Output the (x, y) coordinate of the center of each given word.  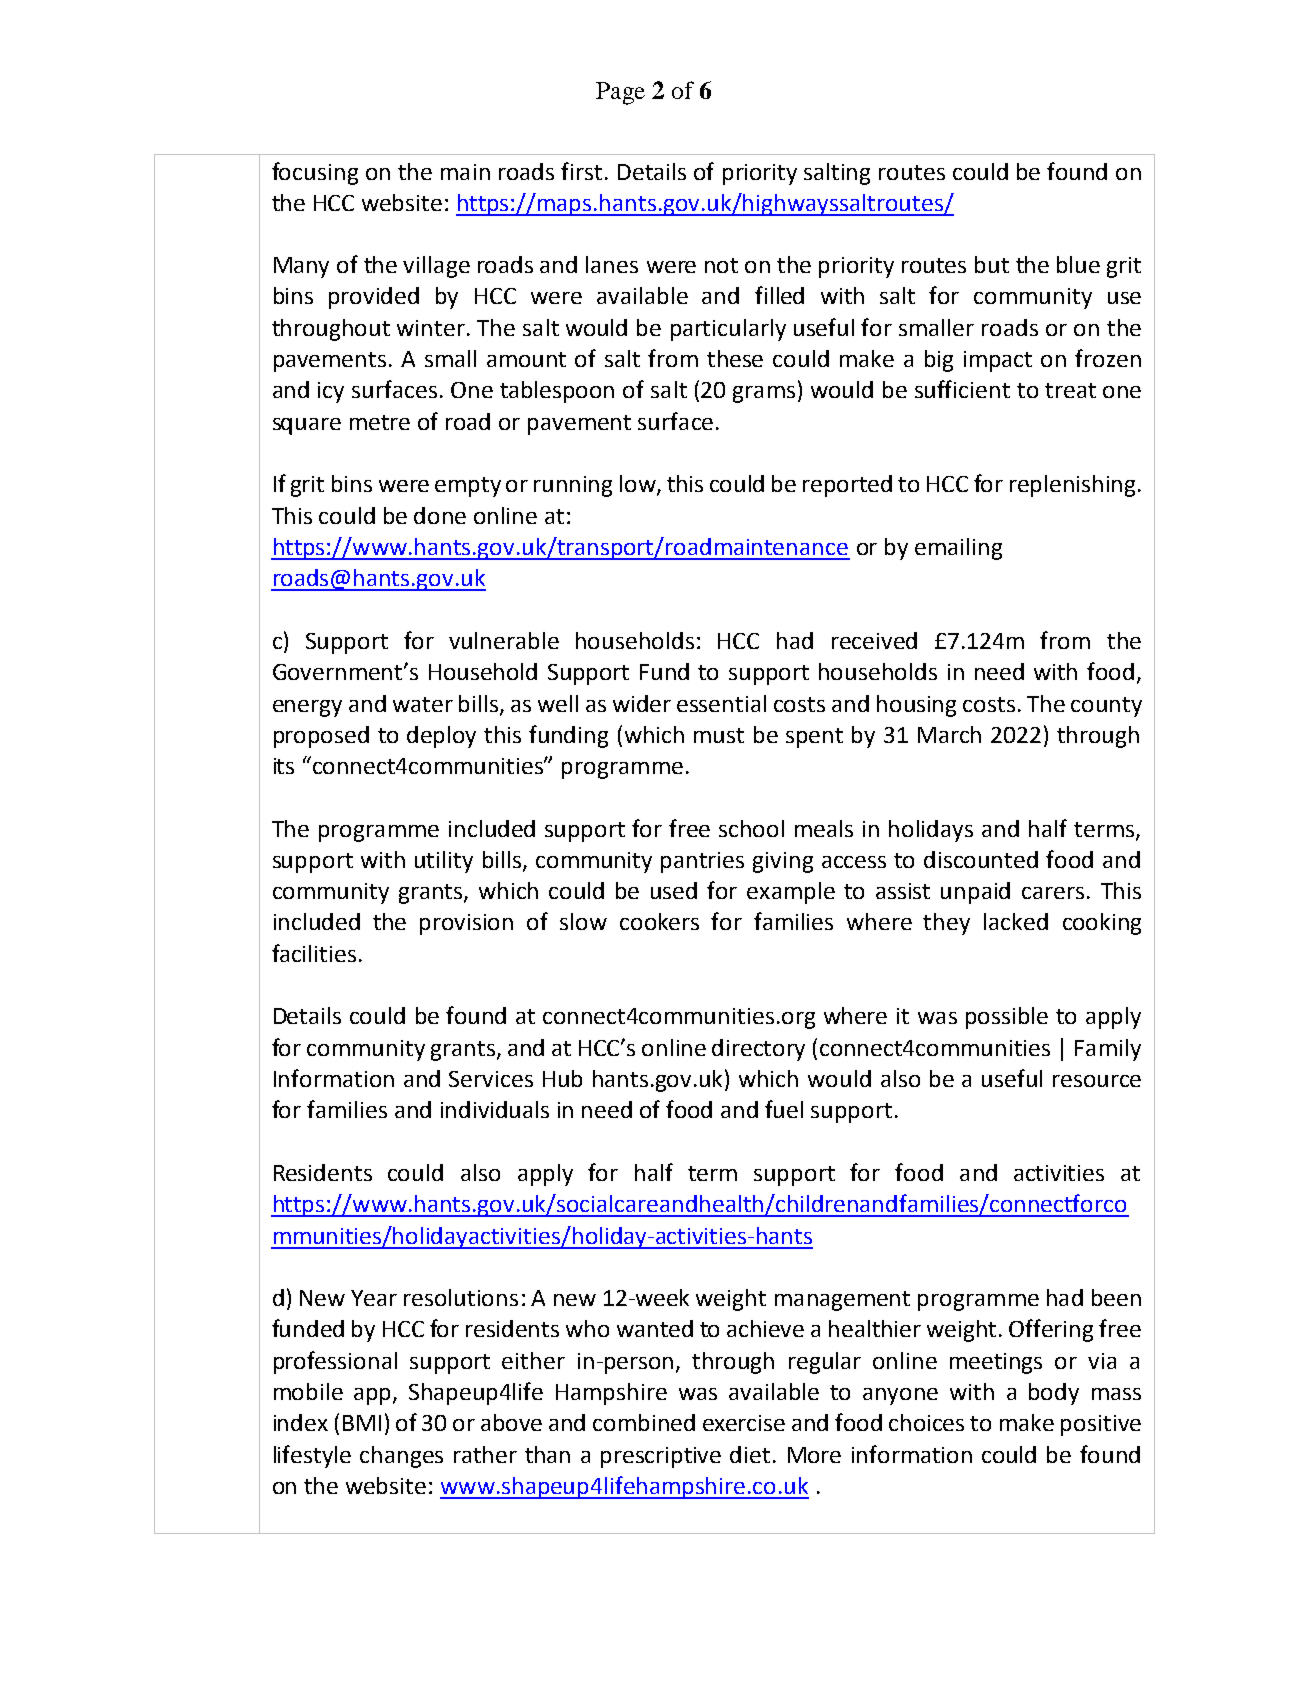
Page (620, 93)
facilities (314, 953)
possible (1007, 1018)
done (440, 515)
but (992, 264)
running (573, 486)
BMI (362, 1423)
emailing (958, 549)
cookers (659, 921)
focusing (315, 173)
